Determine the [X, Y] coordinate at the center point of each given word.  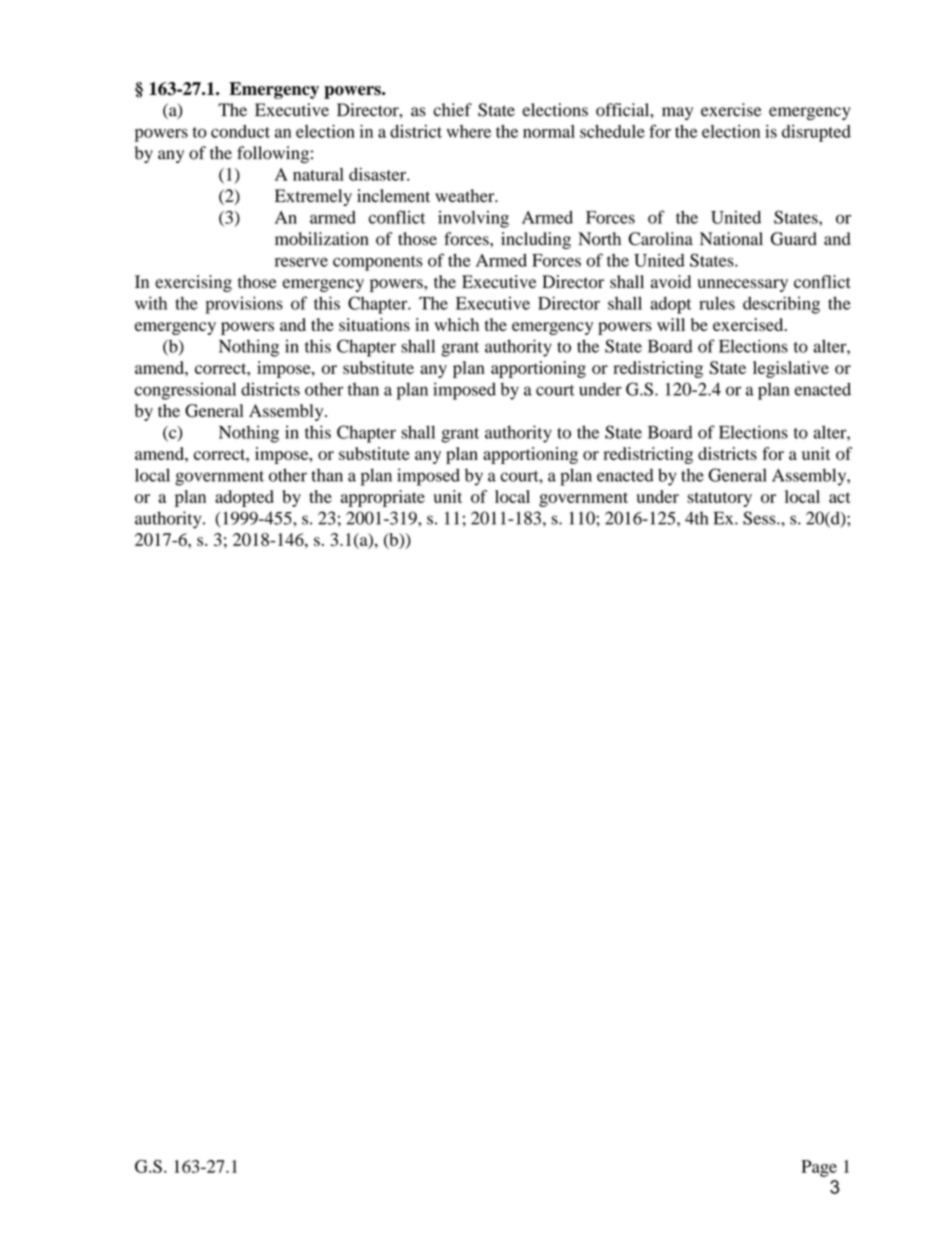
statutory [720, 499]
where [469, 131]
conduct [240, 131]
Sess [760, 518]
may [677, 113]
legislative [791, 369]
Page [819, 1168]
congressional [185, 391]
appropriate [383, 498]
